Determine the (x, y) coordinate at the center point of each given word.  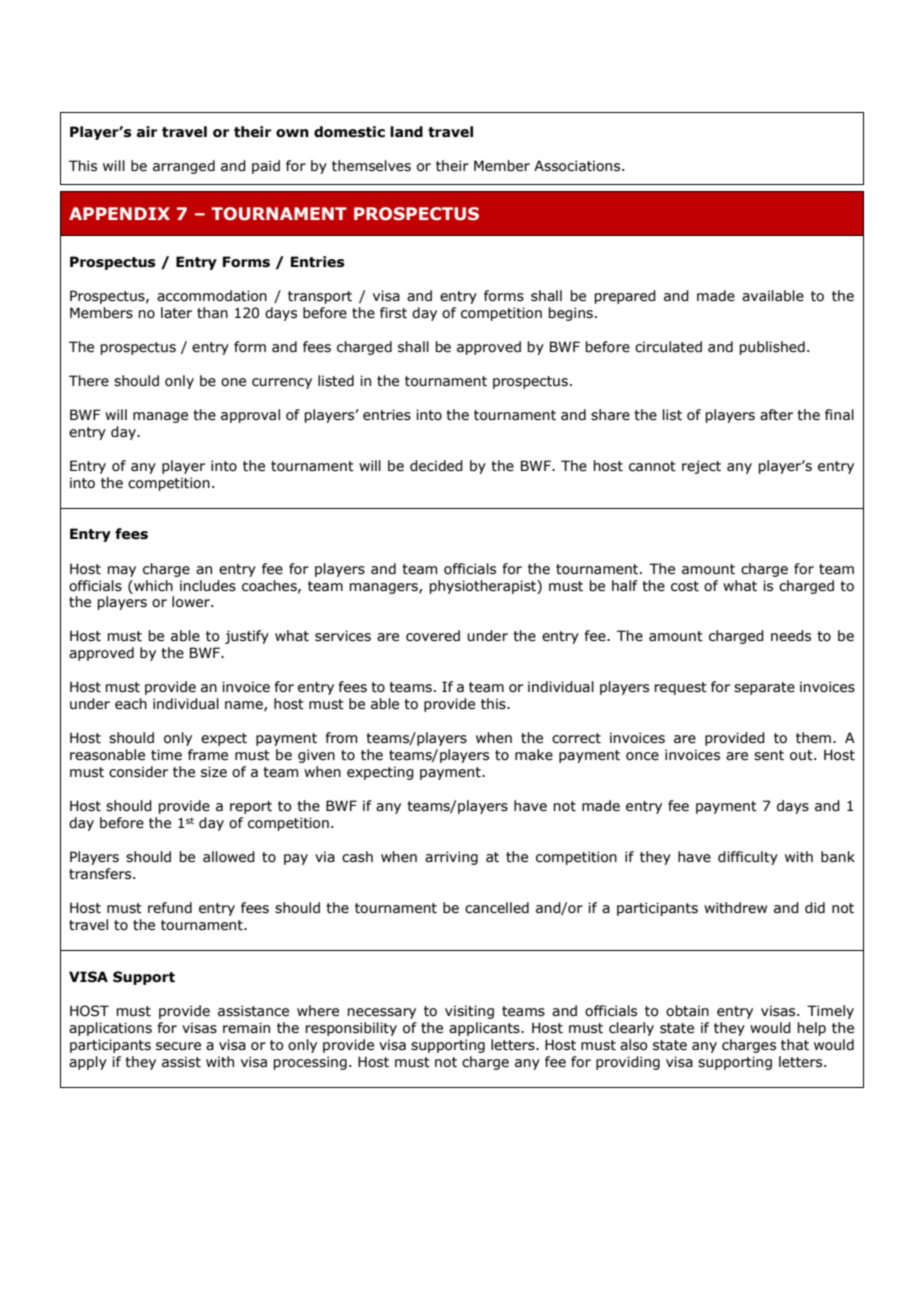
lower (192, 602)
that (795, 1045)
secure (178, 1046)
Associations (578, 166)
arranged (184, 167)
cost (685, 586)
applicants (485, 1029)
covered (433, 636)
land (406, 132)
